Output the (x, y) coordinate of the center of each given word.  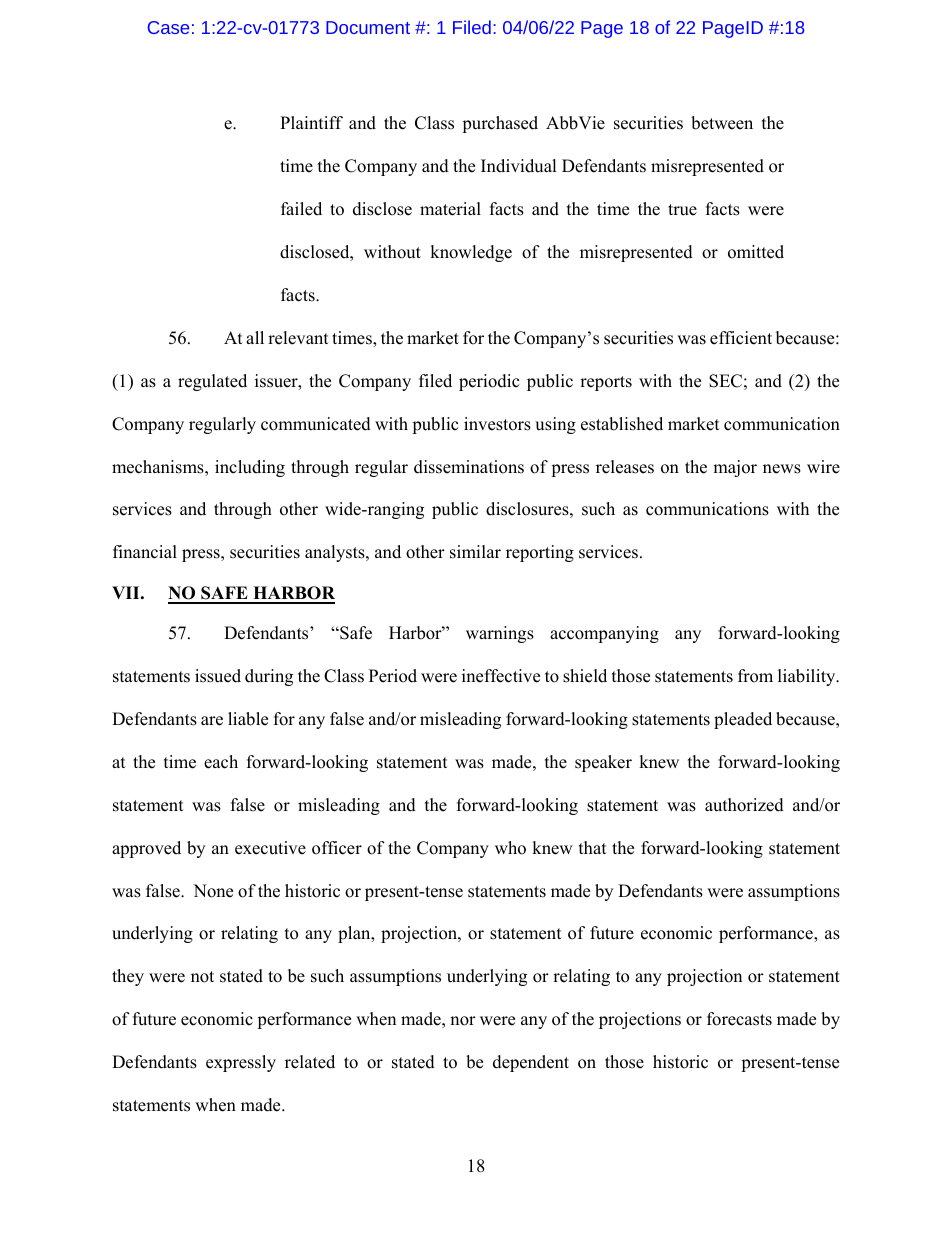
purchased (500, 124)
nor (463, 1021)
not (202, 977)
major (735, 468)
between (722, 123)
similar (475, 552)
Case (168, 27)
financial (145, 552)
